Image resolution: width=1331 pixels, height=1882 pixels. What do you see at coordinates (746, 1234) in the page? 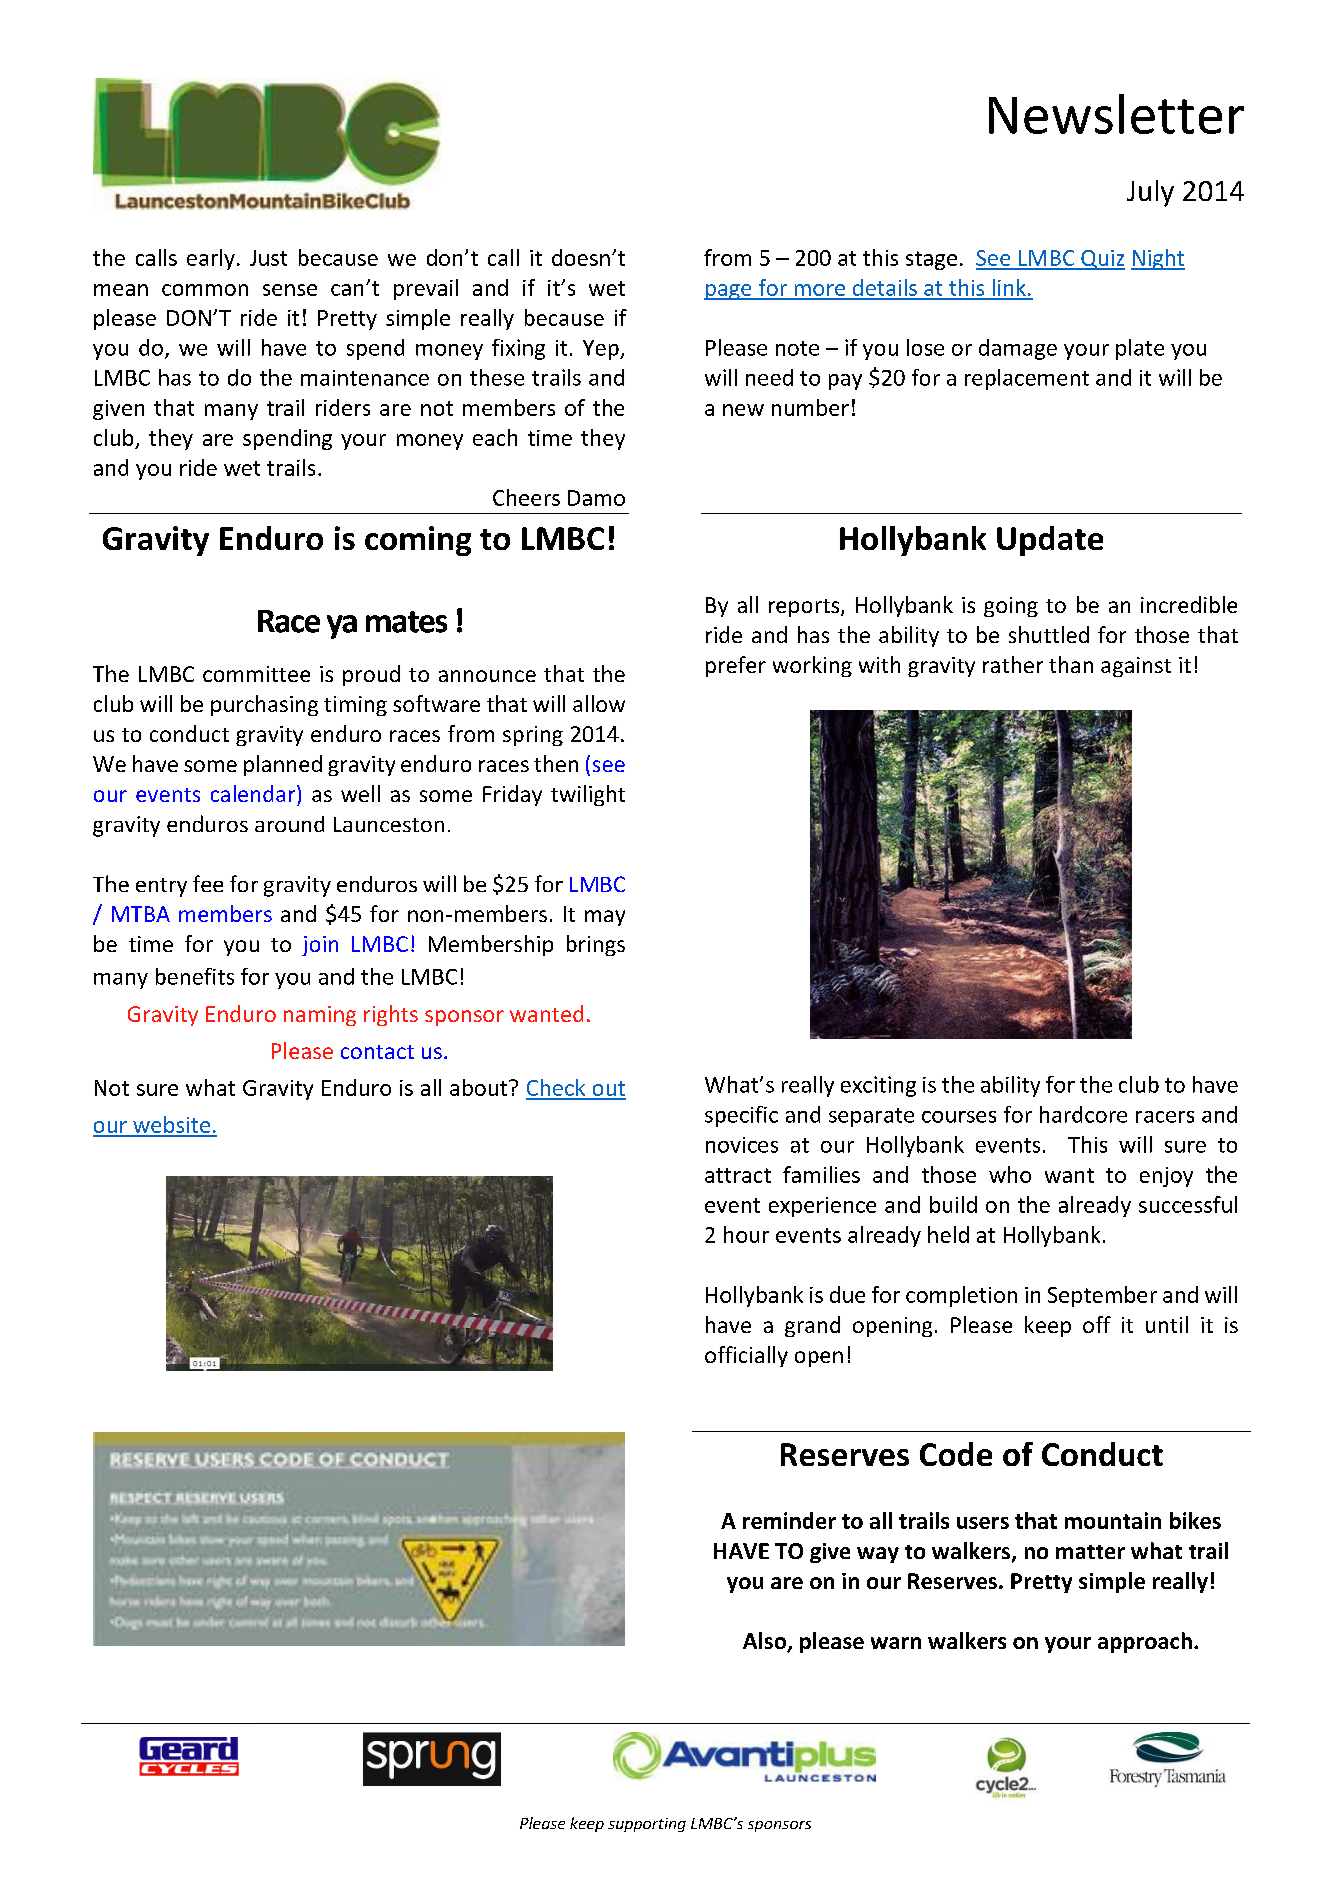
I see `hour` at bounding box center [746, 1234].
